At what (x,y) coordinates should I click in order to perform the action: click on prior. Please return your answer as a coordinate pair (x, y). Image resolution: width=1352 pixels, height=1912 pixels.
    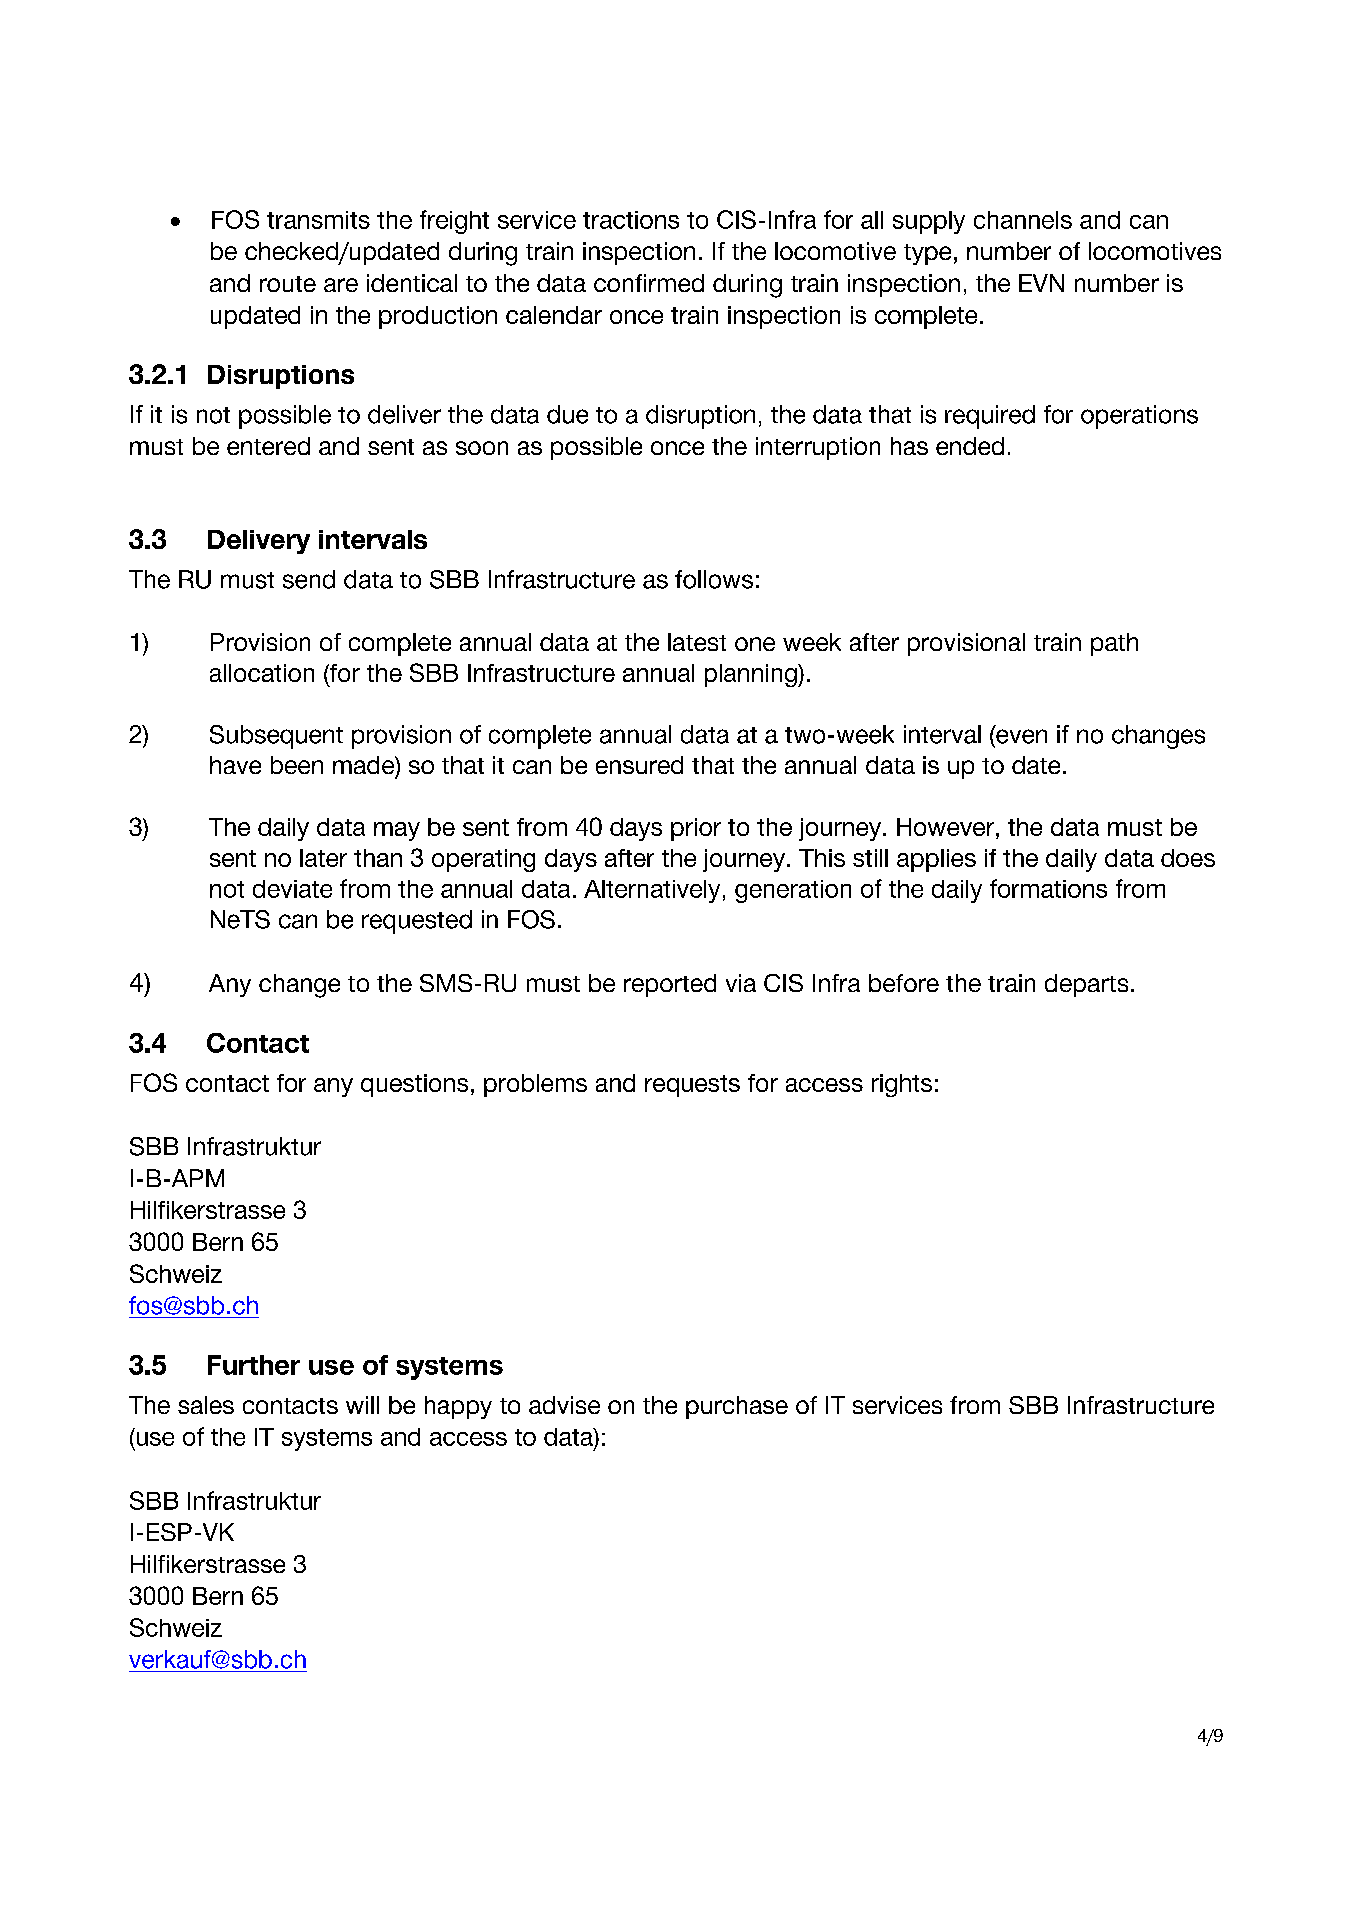
    Looking at the image, I should click on (696, 829).
